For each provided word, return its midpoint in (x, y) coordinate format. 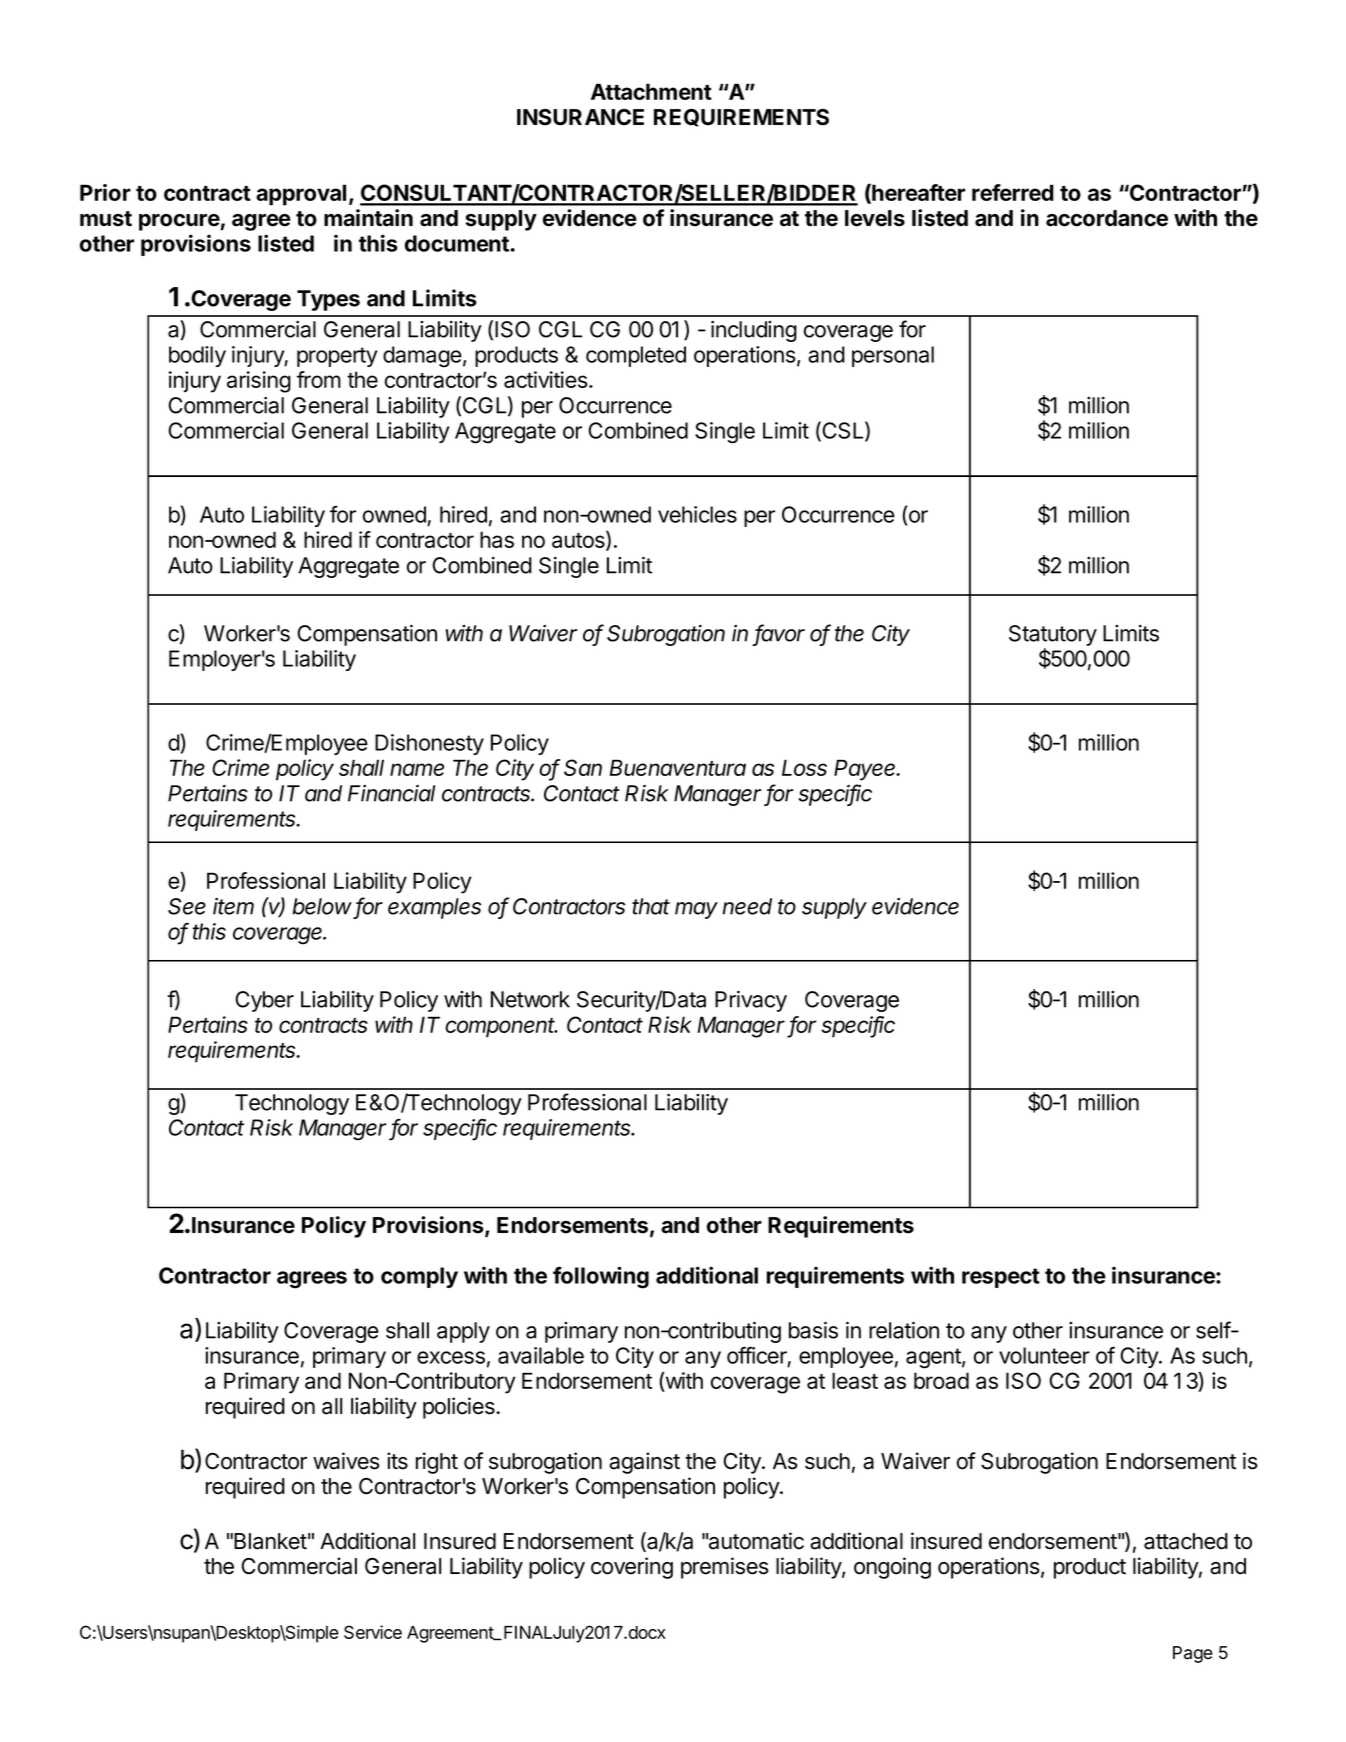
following (601, 1277)
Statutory (1053, 637)
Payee (866, 770)
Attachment (651, 91)
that (651, 906)
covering (632, 1568)
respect (1001, 1278)
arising (259, 382)
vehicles (697, 514)
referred (1013, 192)
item (233, 906)
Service (373, 1632)
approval (301, 195)
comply (419, 1277)
